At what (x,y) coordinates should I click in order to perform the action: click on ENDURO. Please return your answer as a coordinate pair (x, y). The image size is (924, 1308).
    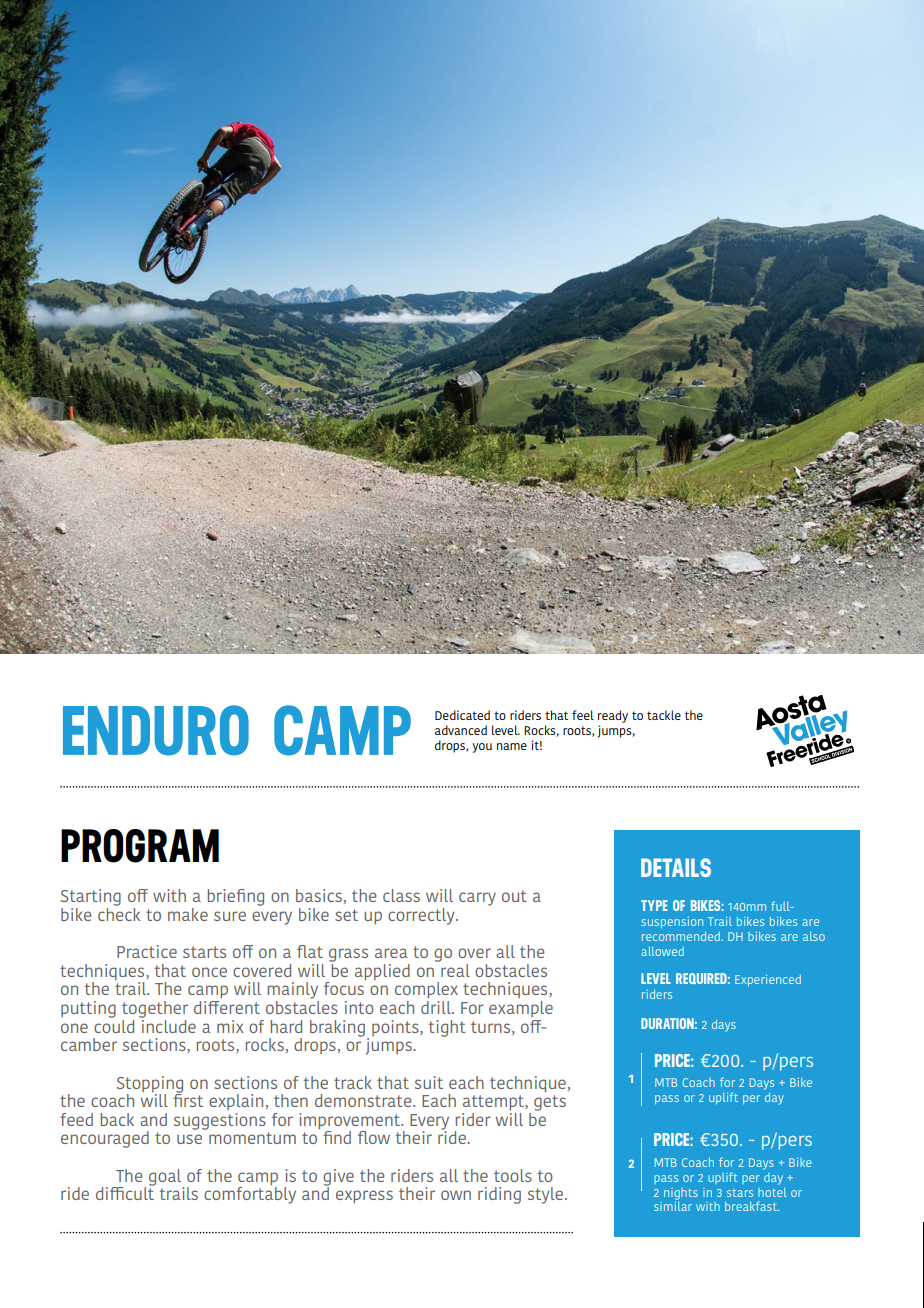
    Looking at the image, I should click on (156, 730).
